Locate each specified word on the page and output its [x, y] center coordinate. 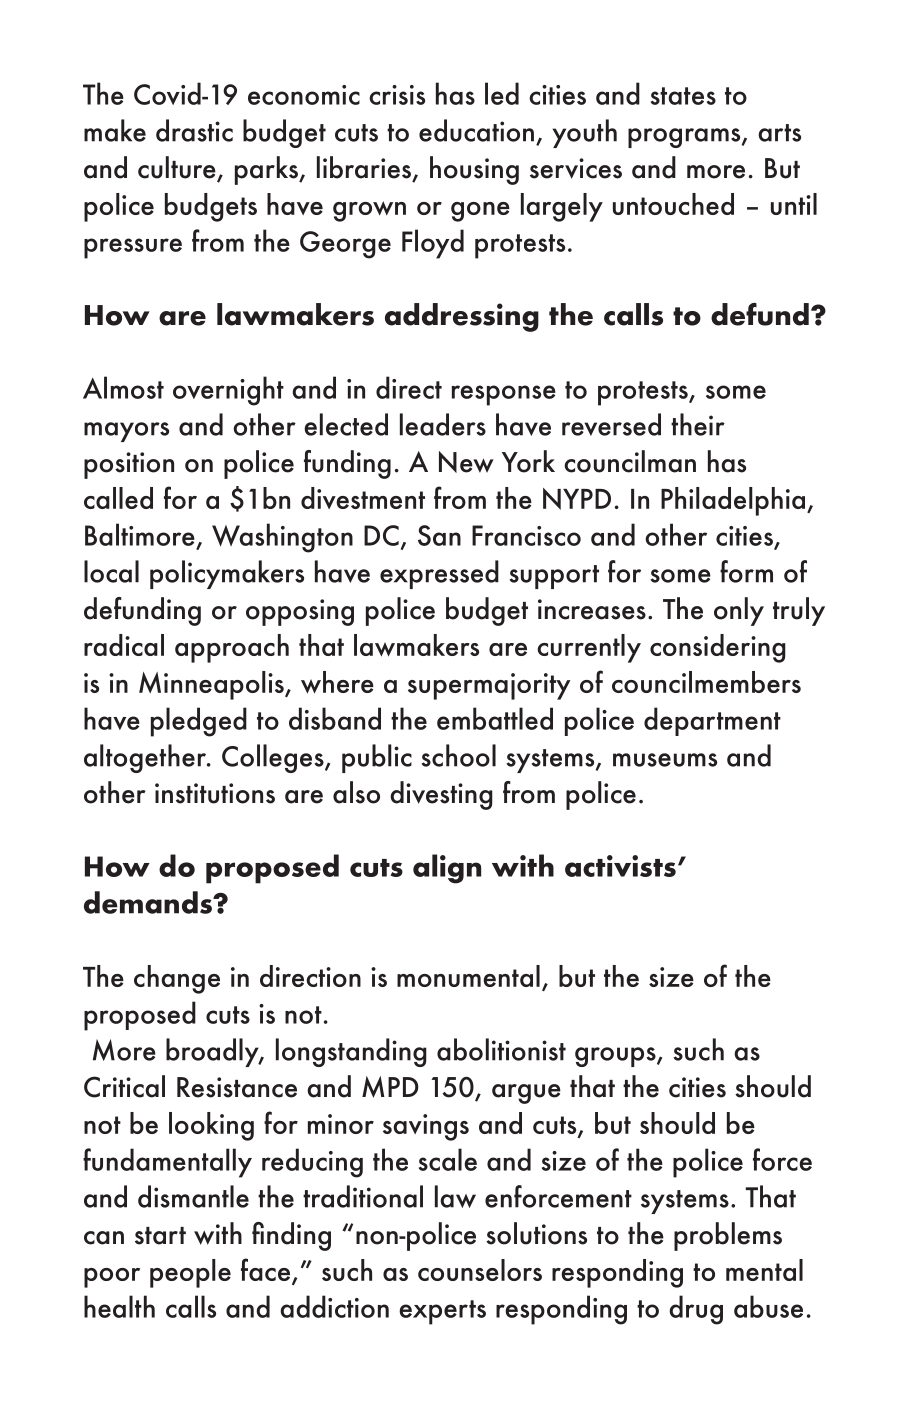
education [476, 130]
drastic [194, 130]
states [683, 96]
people [190, 1273]
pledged [199, 722]
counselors [480, 1270]
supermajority [489, 686]
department [712, 721]
